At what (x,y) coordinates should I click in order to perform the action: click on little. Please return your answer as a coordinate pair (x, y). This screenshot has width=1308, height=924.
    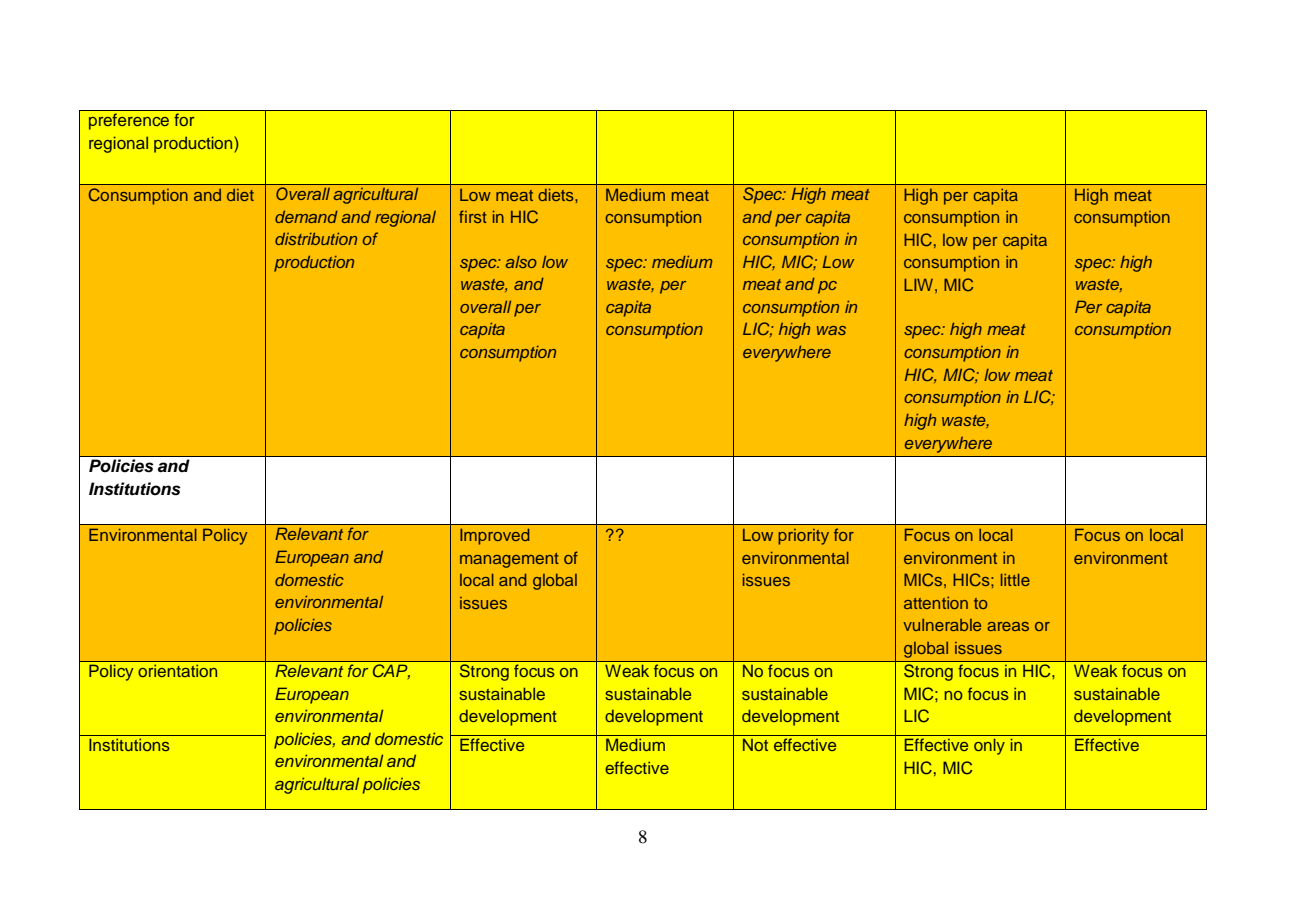
    Looking at the image, I should click on (1015, 580).
